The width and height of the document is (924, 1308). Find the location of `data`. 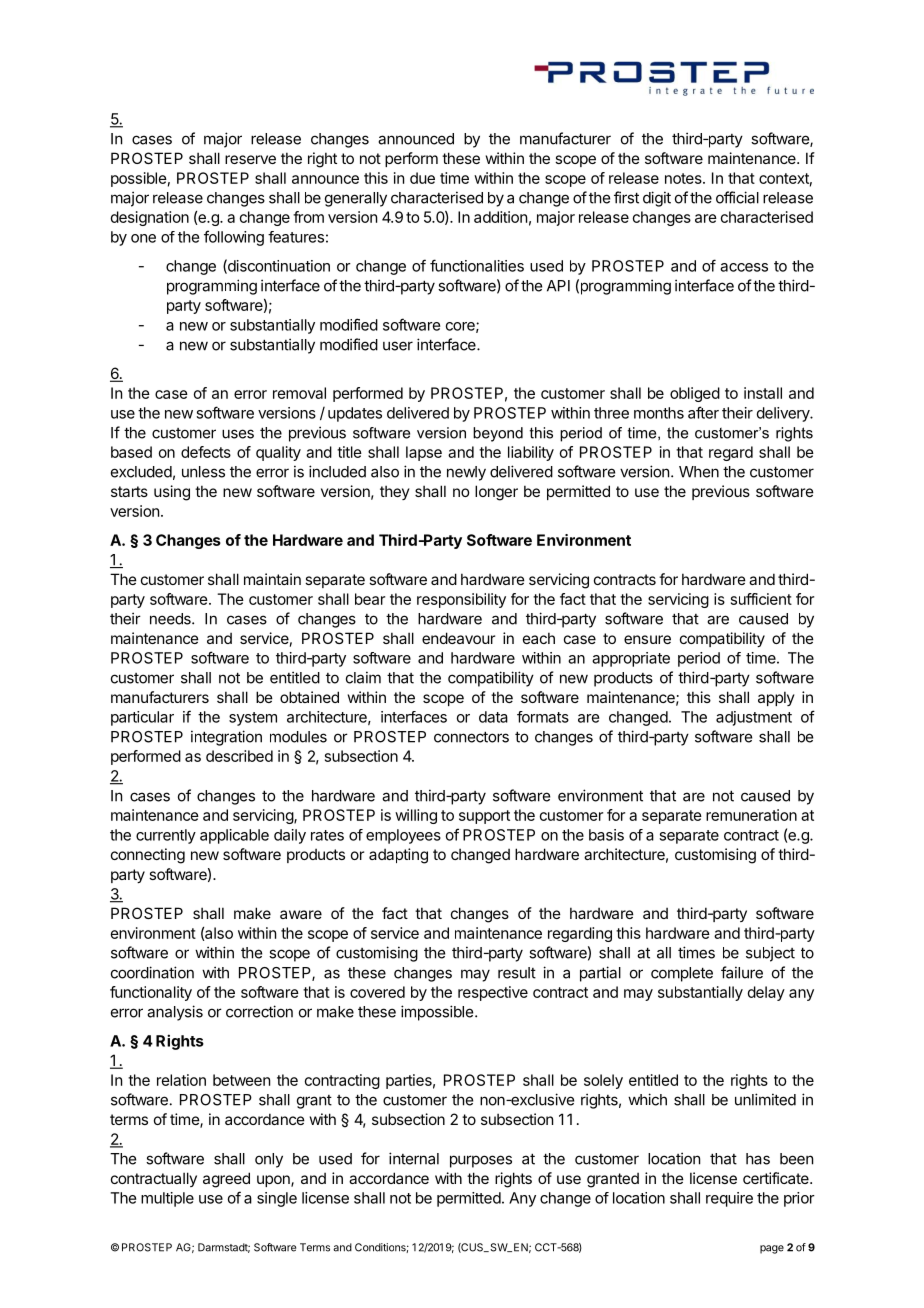

data is located at coordinates (493, 717).
